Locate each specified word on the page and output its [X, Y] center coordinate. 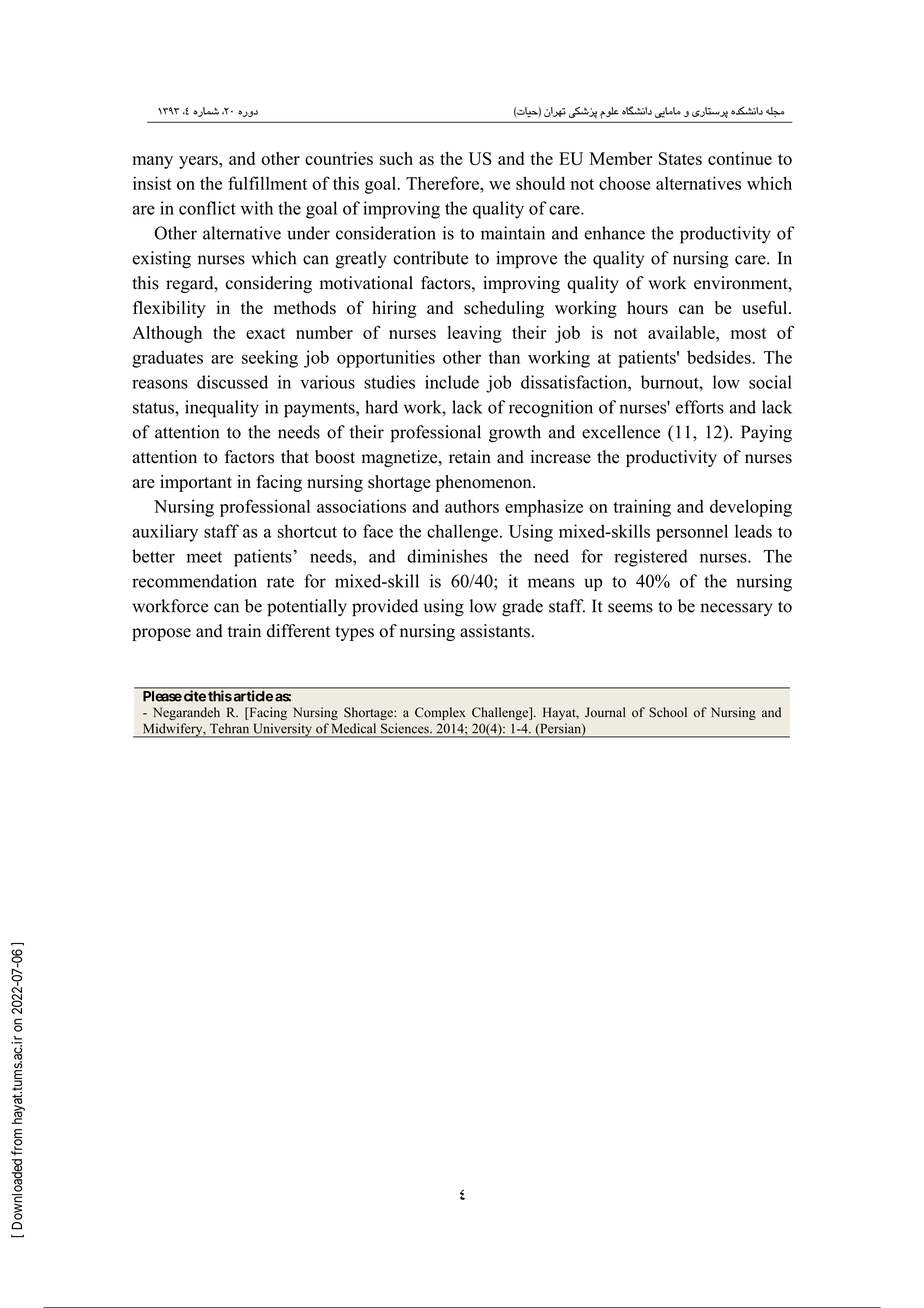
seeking [270, 359]
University [282, 730]
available [682, 332]
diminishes [447, 556]
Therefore [443, 183]
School [668, 712]
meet [204, 557]
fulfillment [267, 183]
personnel [692, 533]
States [680, 158]
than [504, 357]
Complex [440, 713]
